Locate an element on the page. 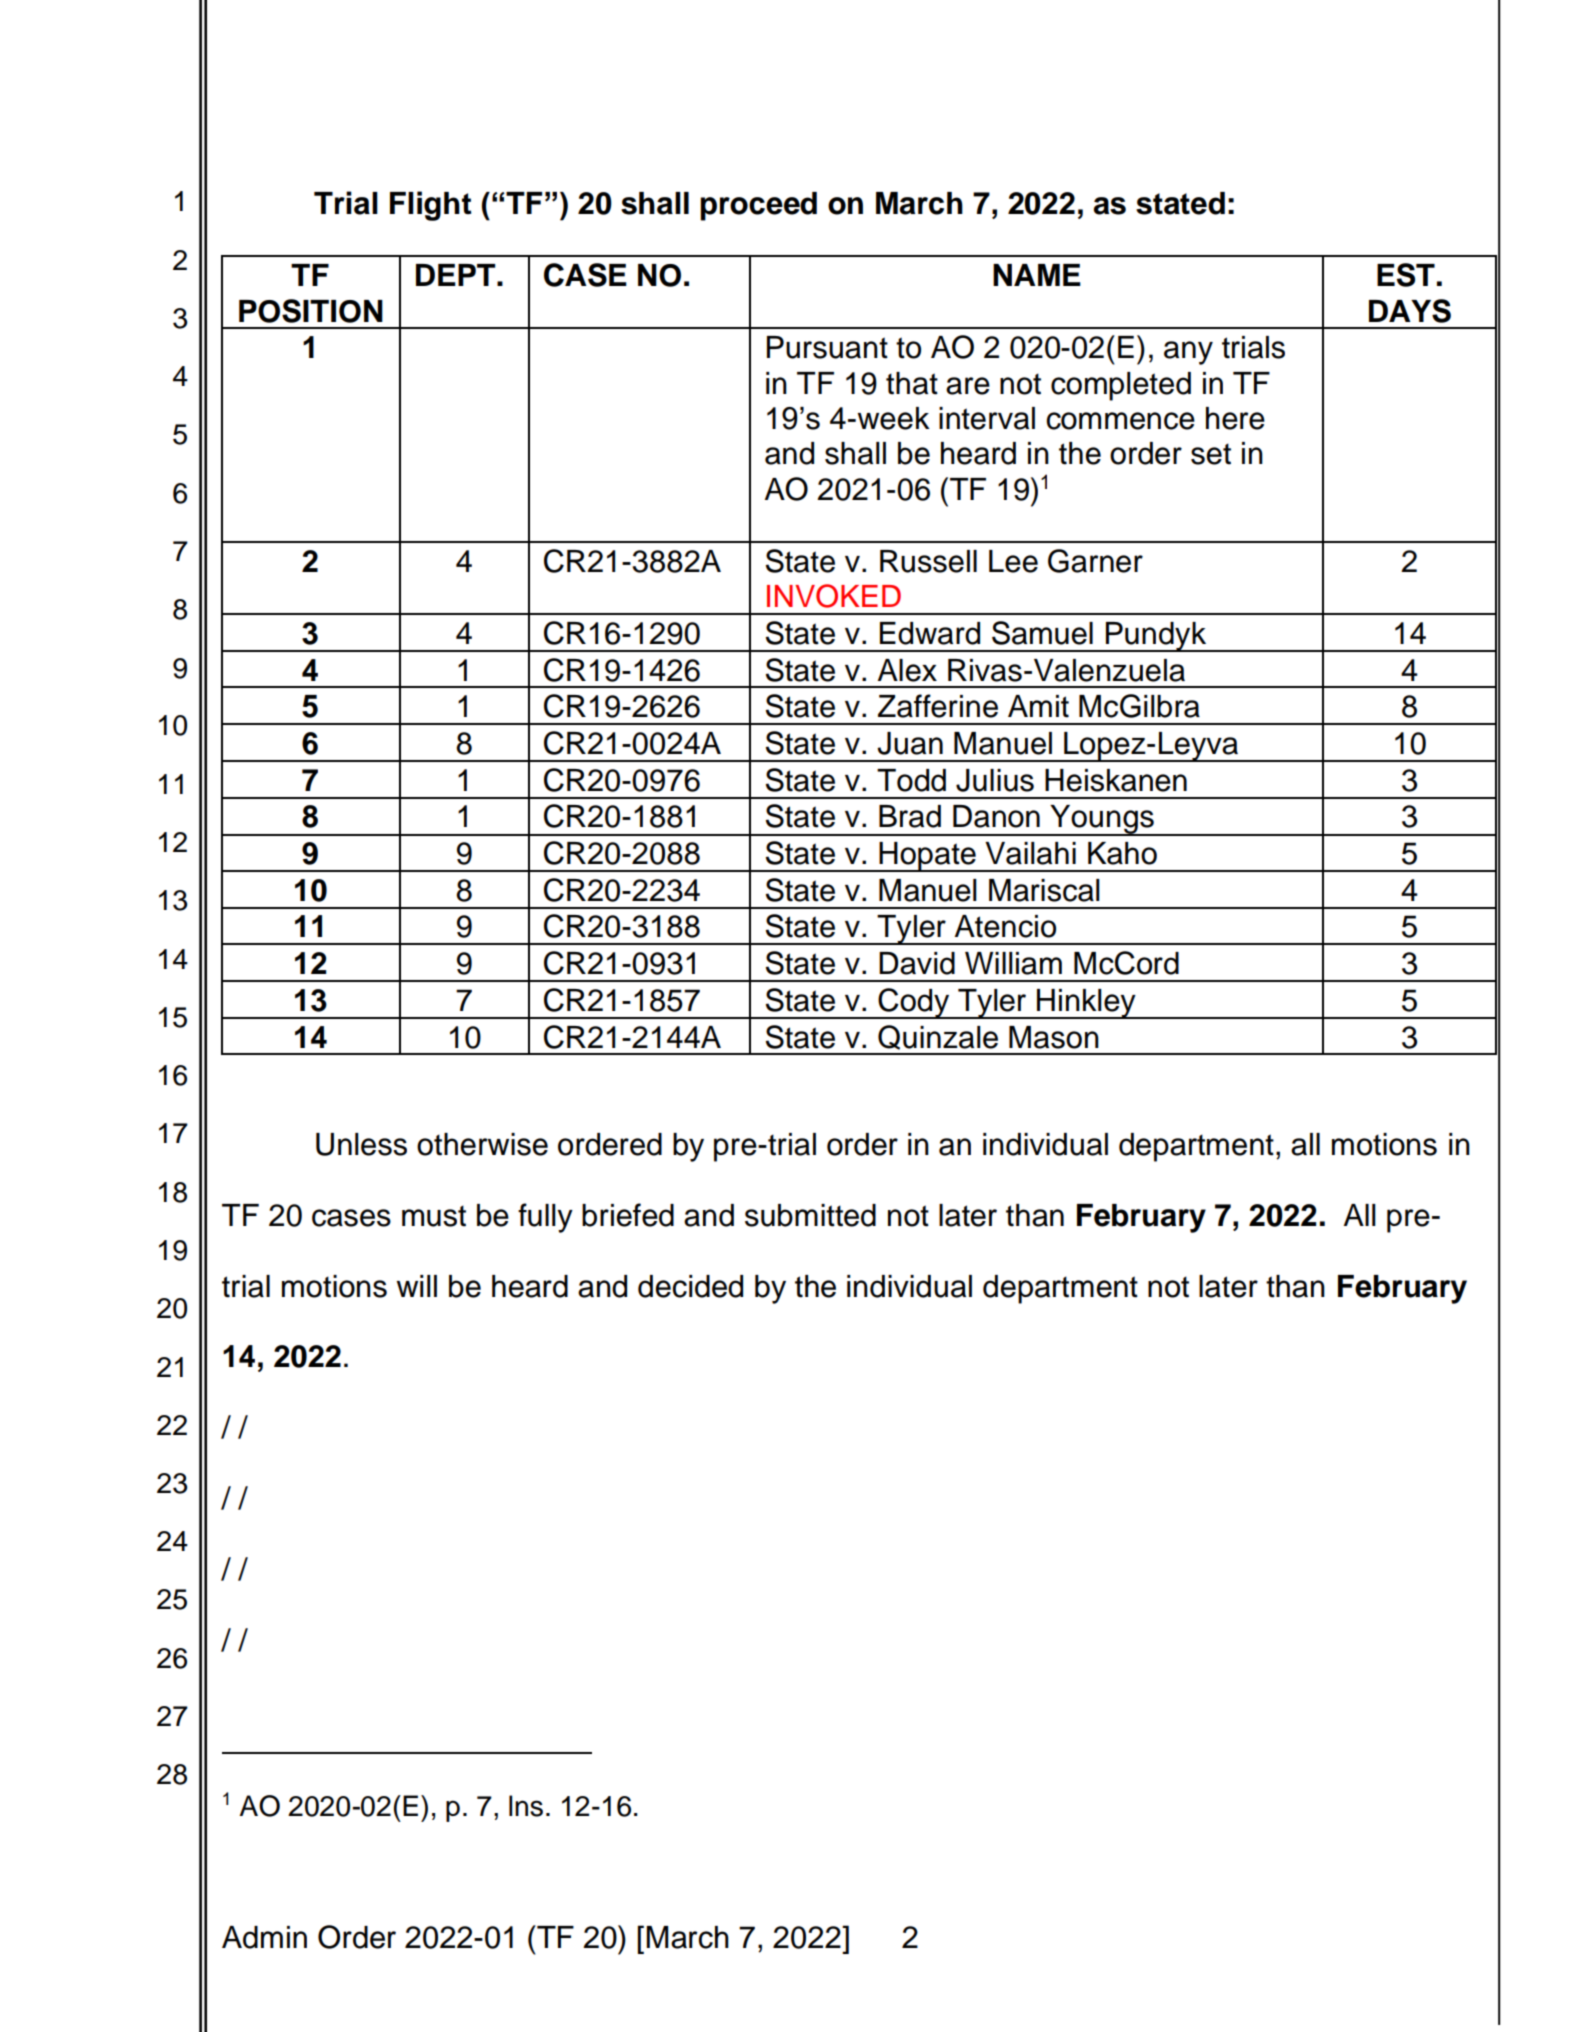 The height and width of the image is (2032, 1570). decided is located at coordinates (690, 1286).
